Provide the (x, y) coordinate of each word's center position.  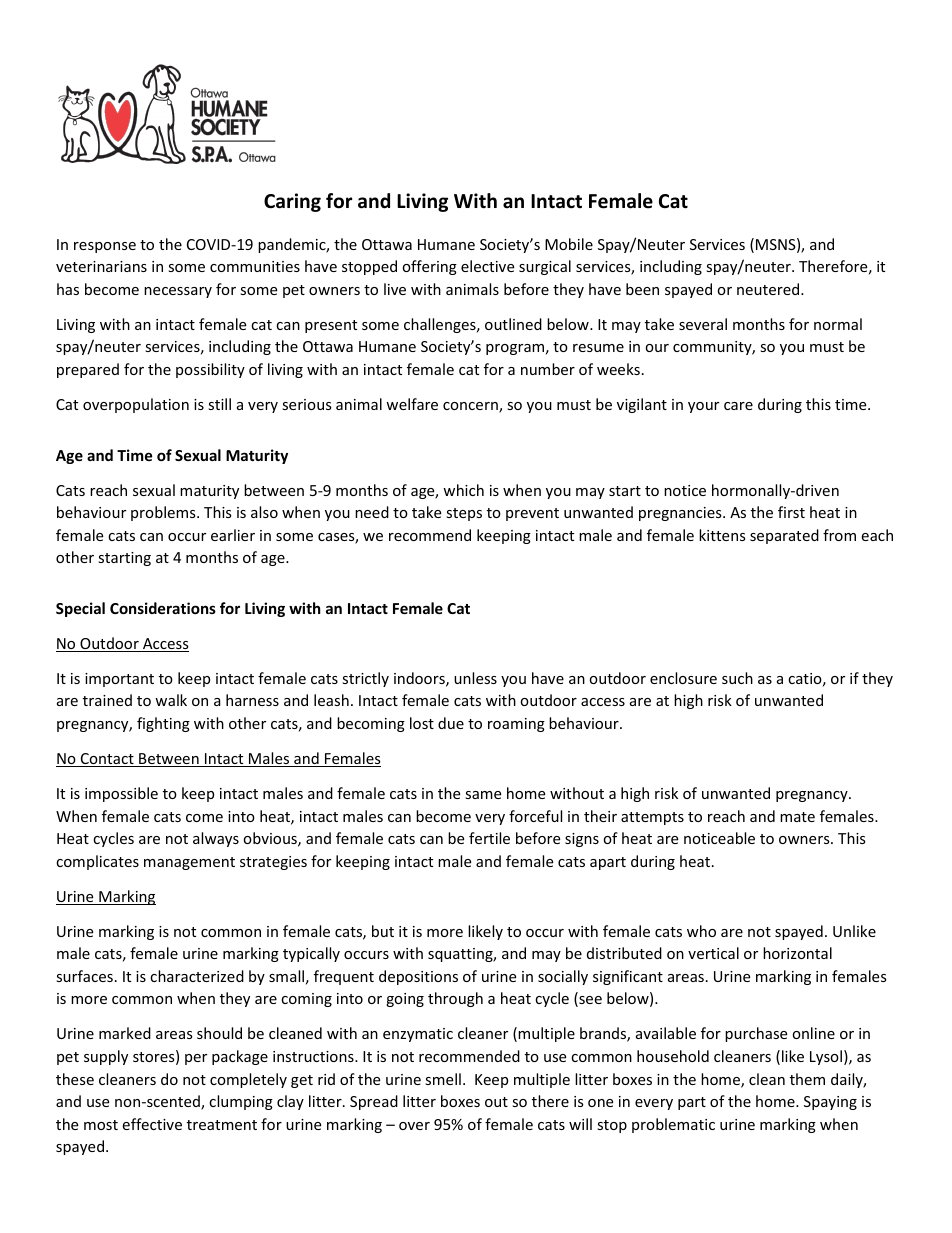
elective (487, 266)
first (791, 512)
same (483, 795)
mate (797, 817)
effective (152, 1124)
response (105, 247)
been (642, 289)
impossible (121, 794)
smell (443, 1079)
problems (164, 513)
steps (464, 514)
